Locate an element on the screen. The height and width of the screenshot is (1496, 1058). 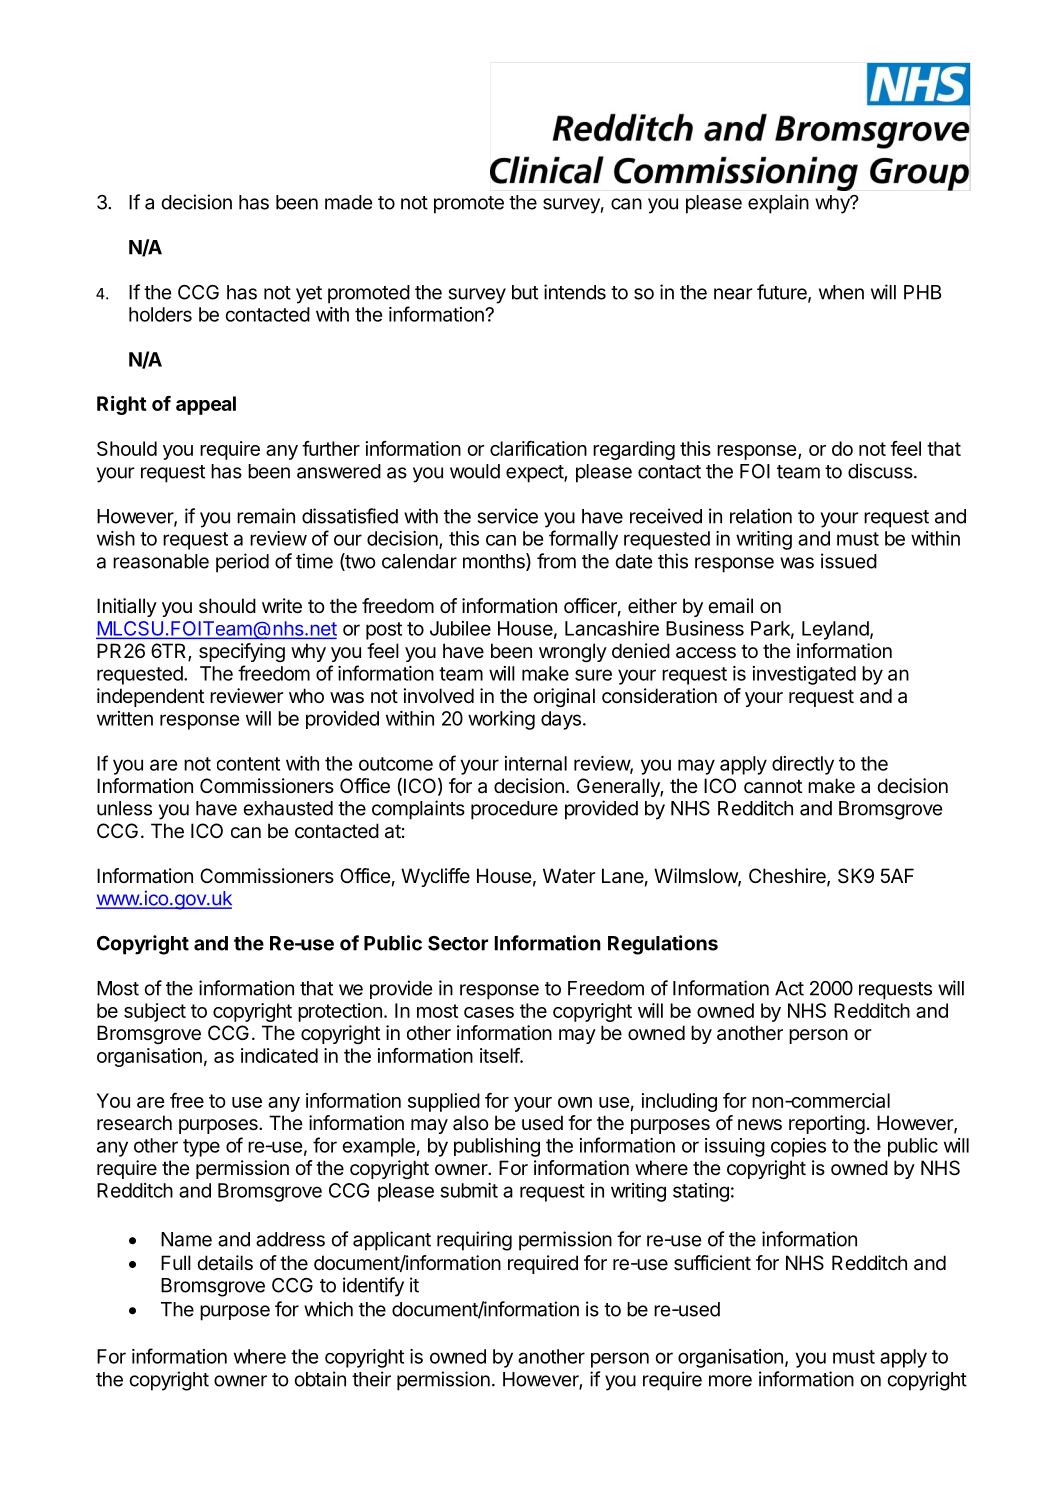
but is located at coordinates (525, 292).
